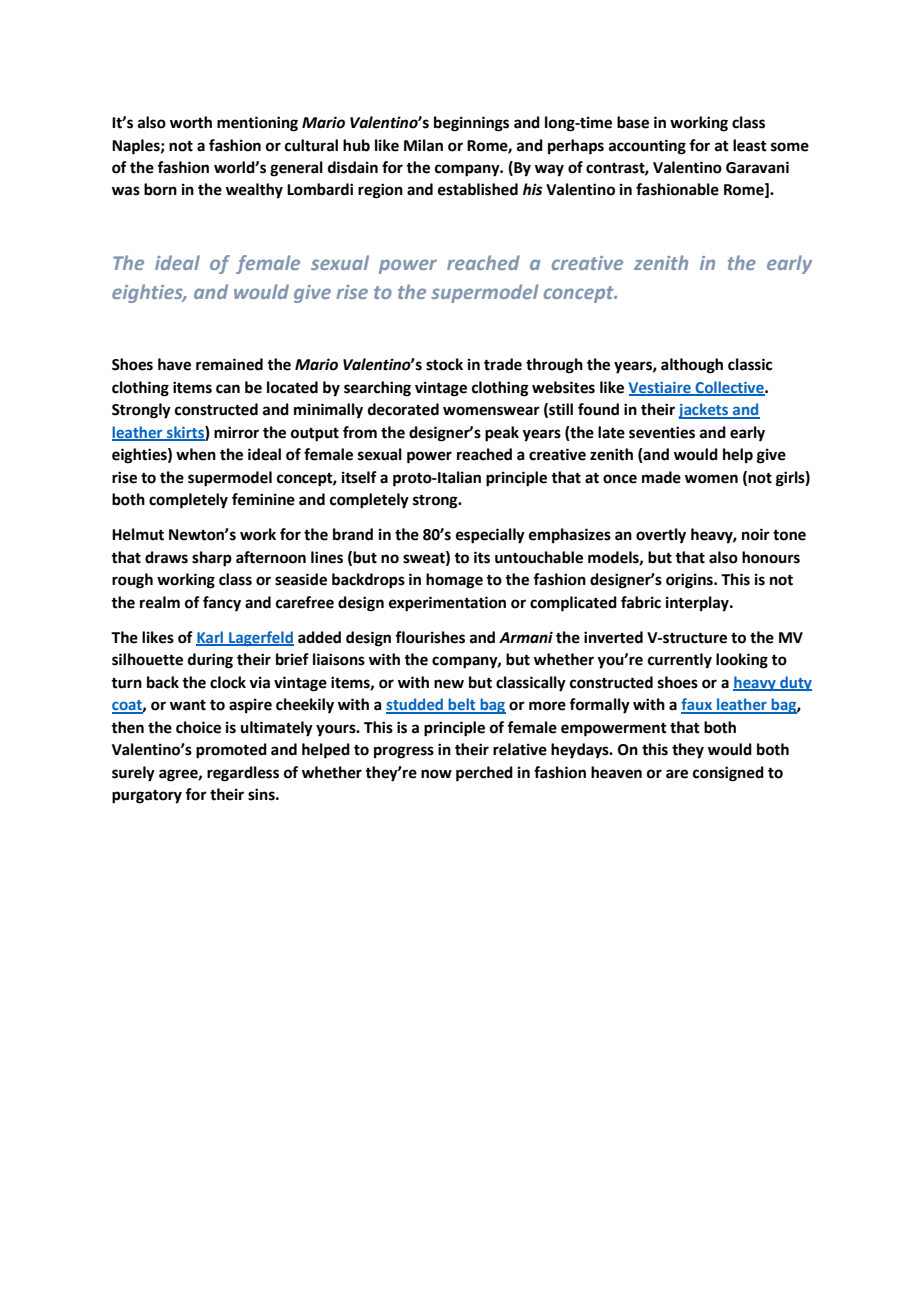 The height and width of the screenshot is (1308, 924). What do you see at coordinates (423, 145) in the screenshot?
I see `Milan` at bounding box center [423, 145].
